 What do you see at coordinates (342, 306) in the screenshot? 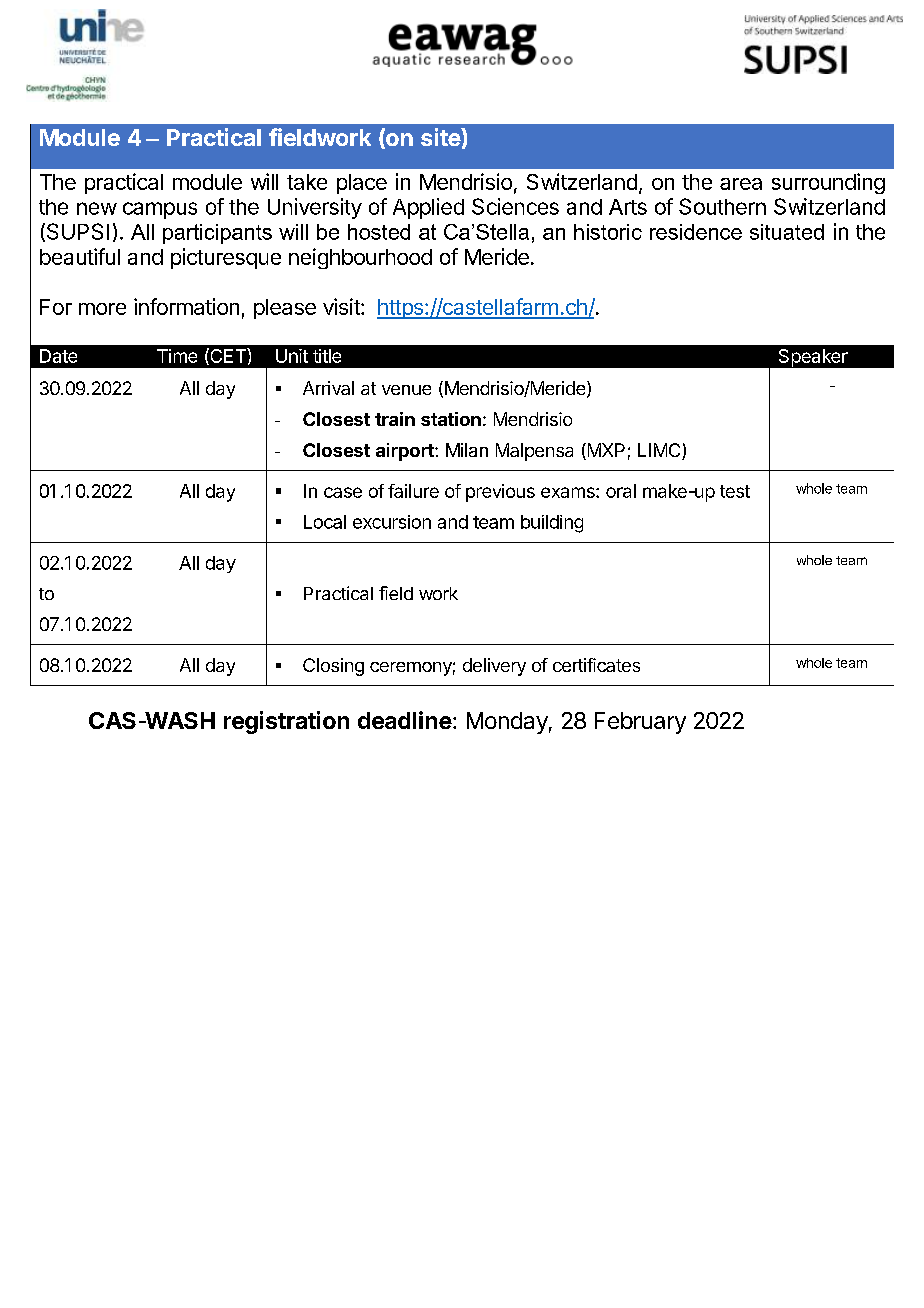
I see `visit` at bounding box center [342, 306].
